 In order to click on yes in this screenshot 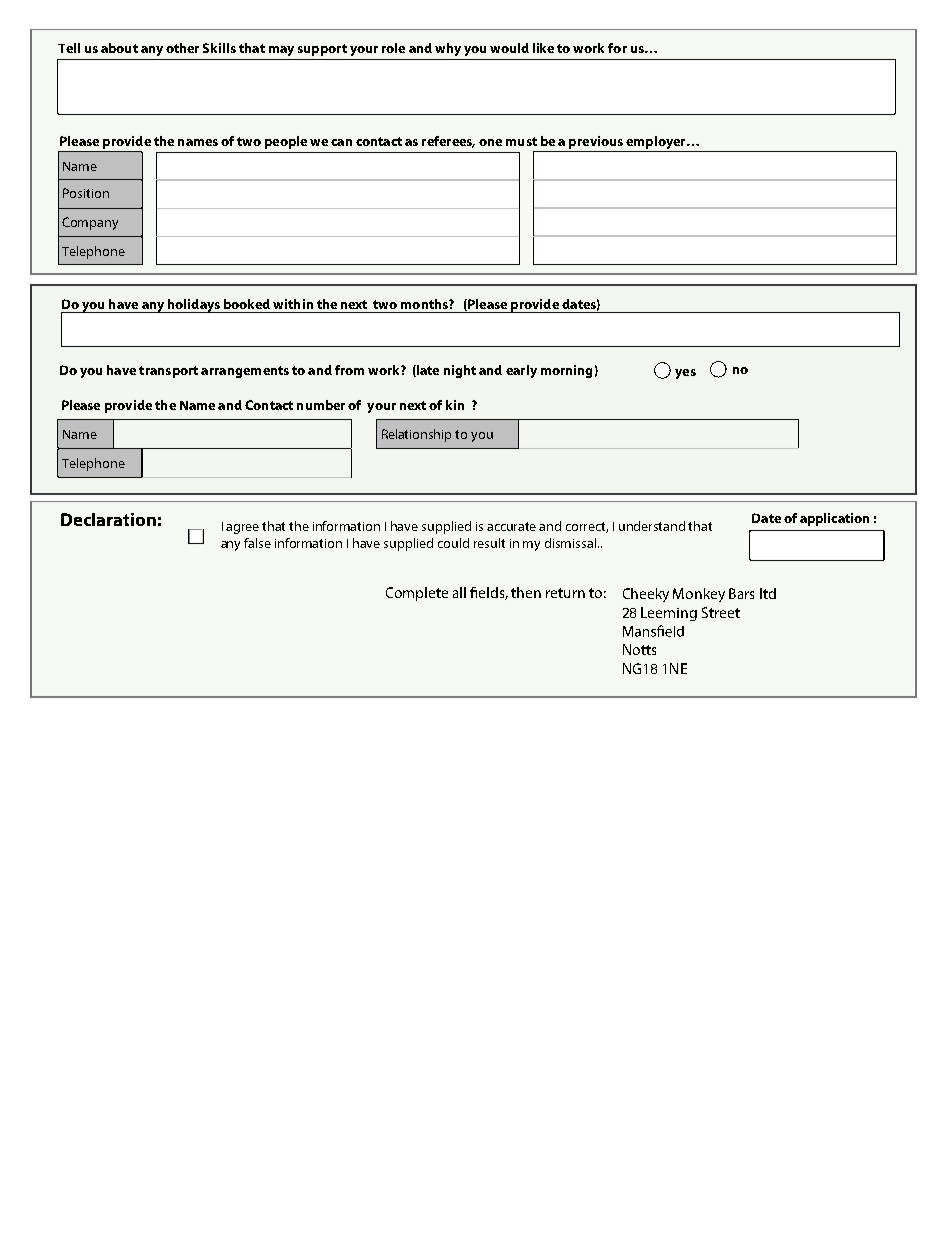, I will do `click(685, 374)`.
